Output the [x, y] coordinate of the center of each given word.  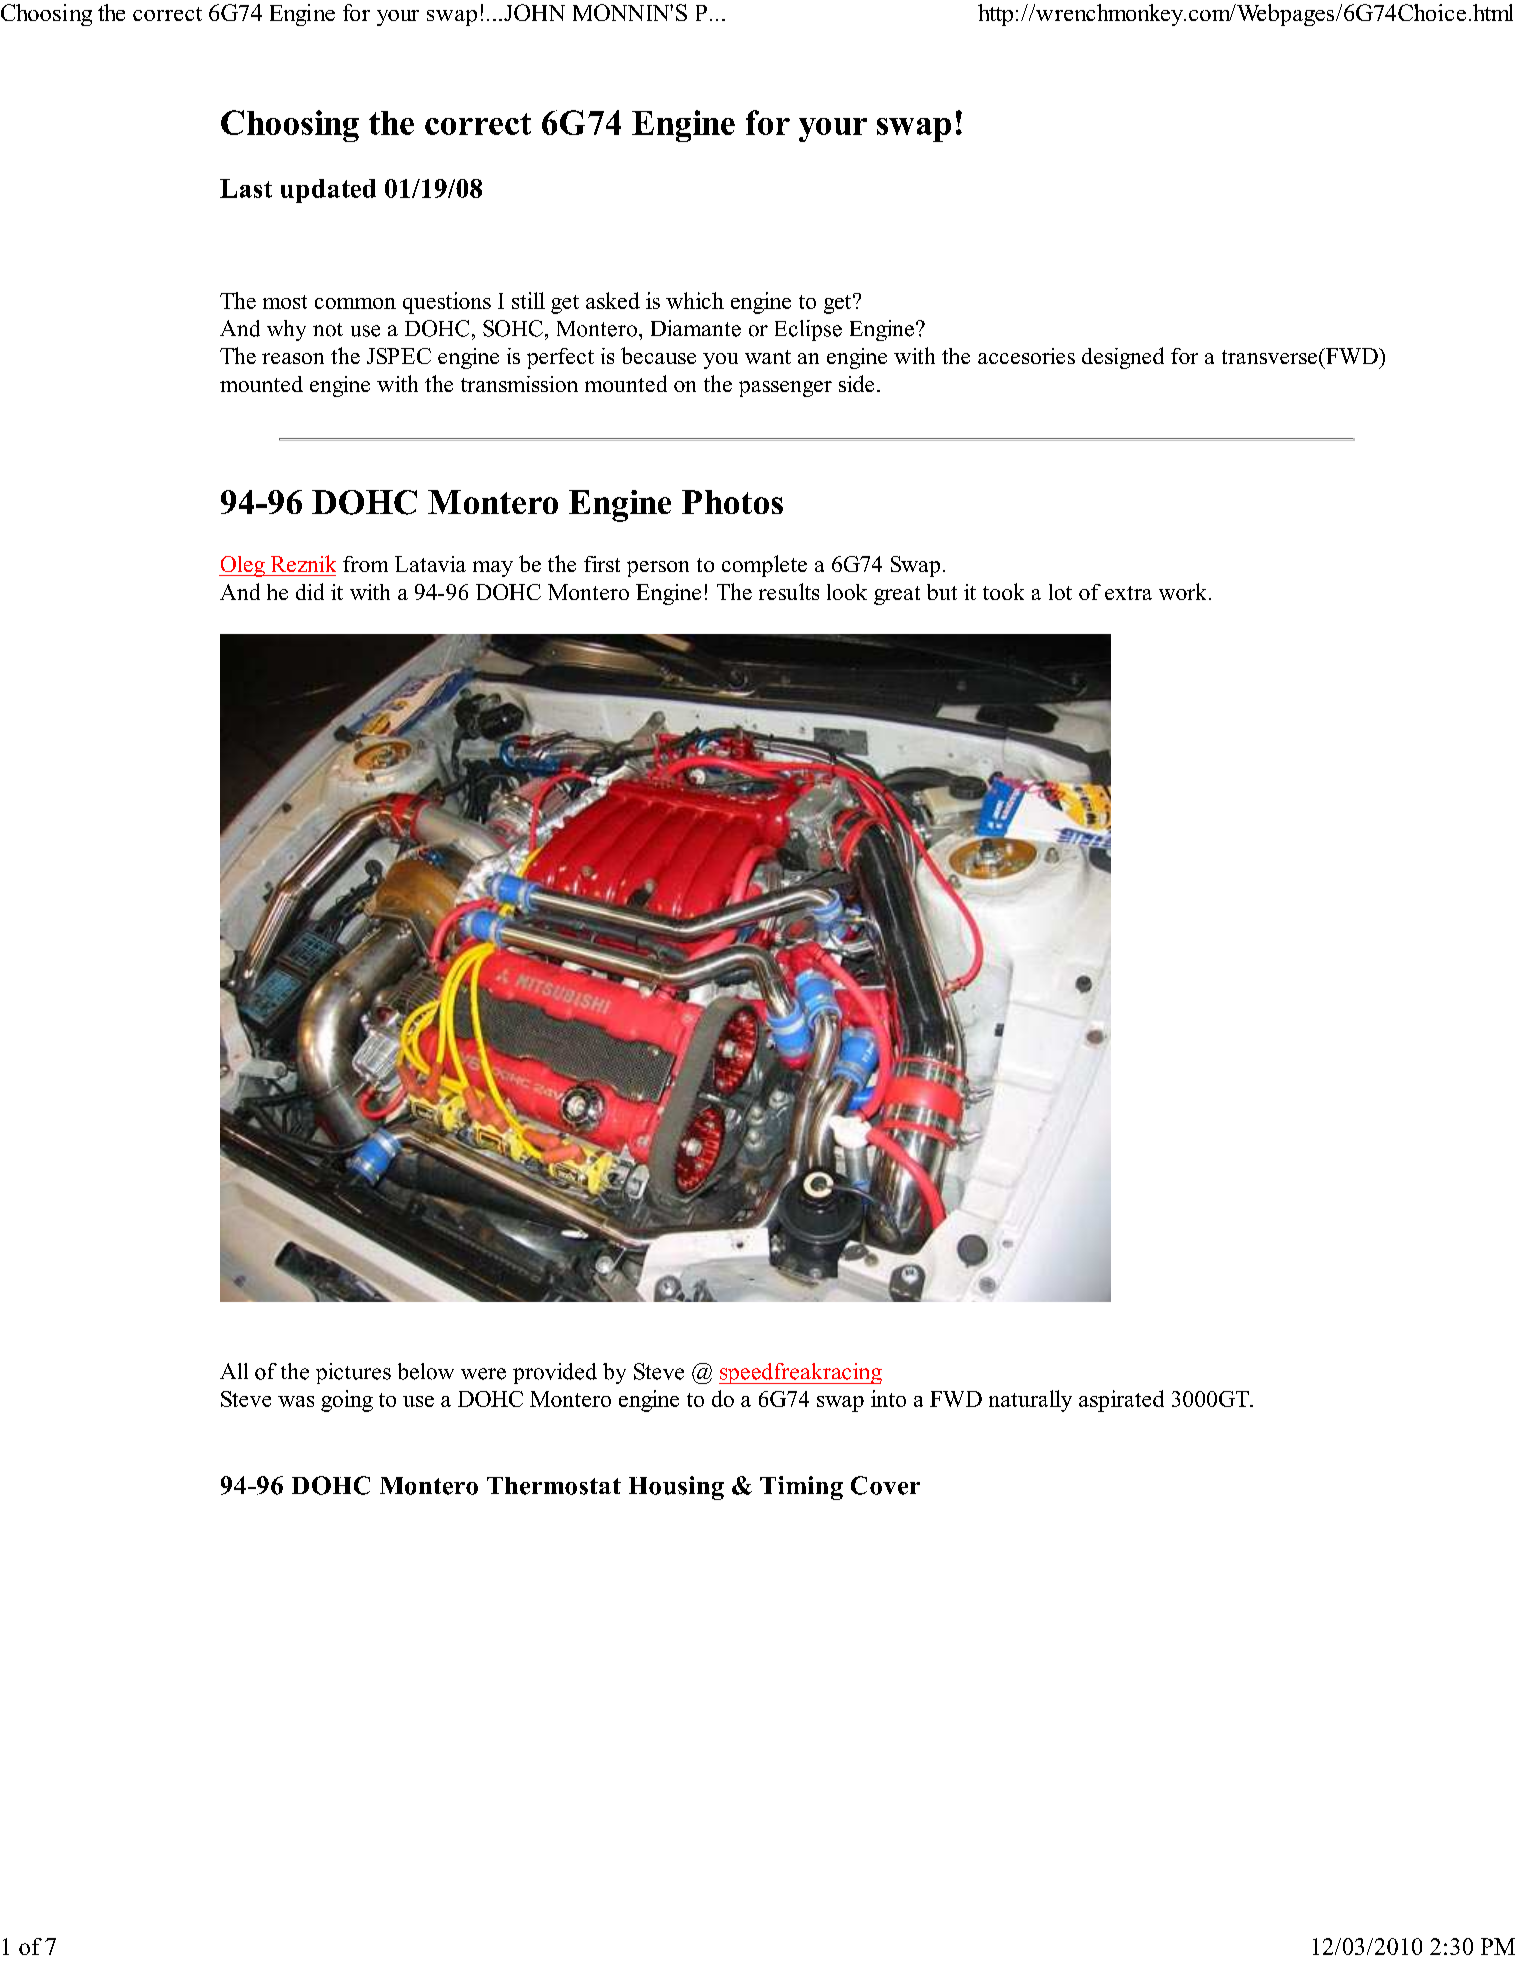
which [695, 300]
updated [328, 191]
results [789, 591]
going [347, 1401]
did [310, 591]
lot [1060, 592]
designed [1123, 358]
